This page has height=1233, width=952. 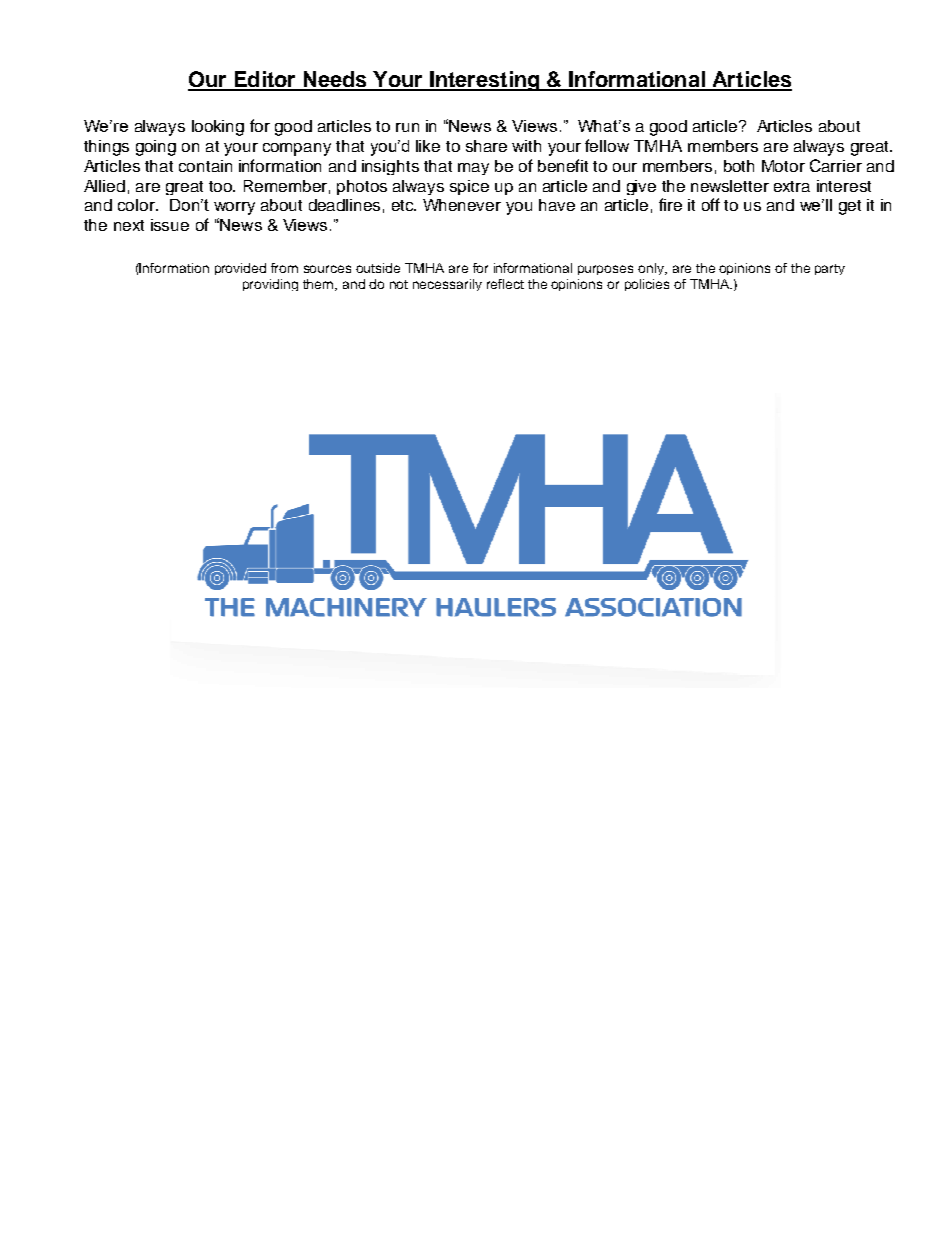 What do you see at coordinates (462, 205) in the page?
I see `Whenever` at bounding box center [462, 205].
